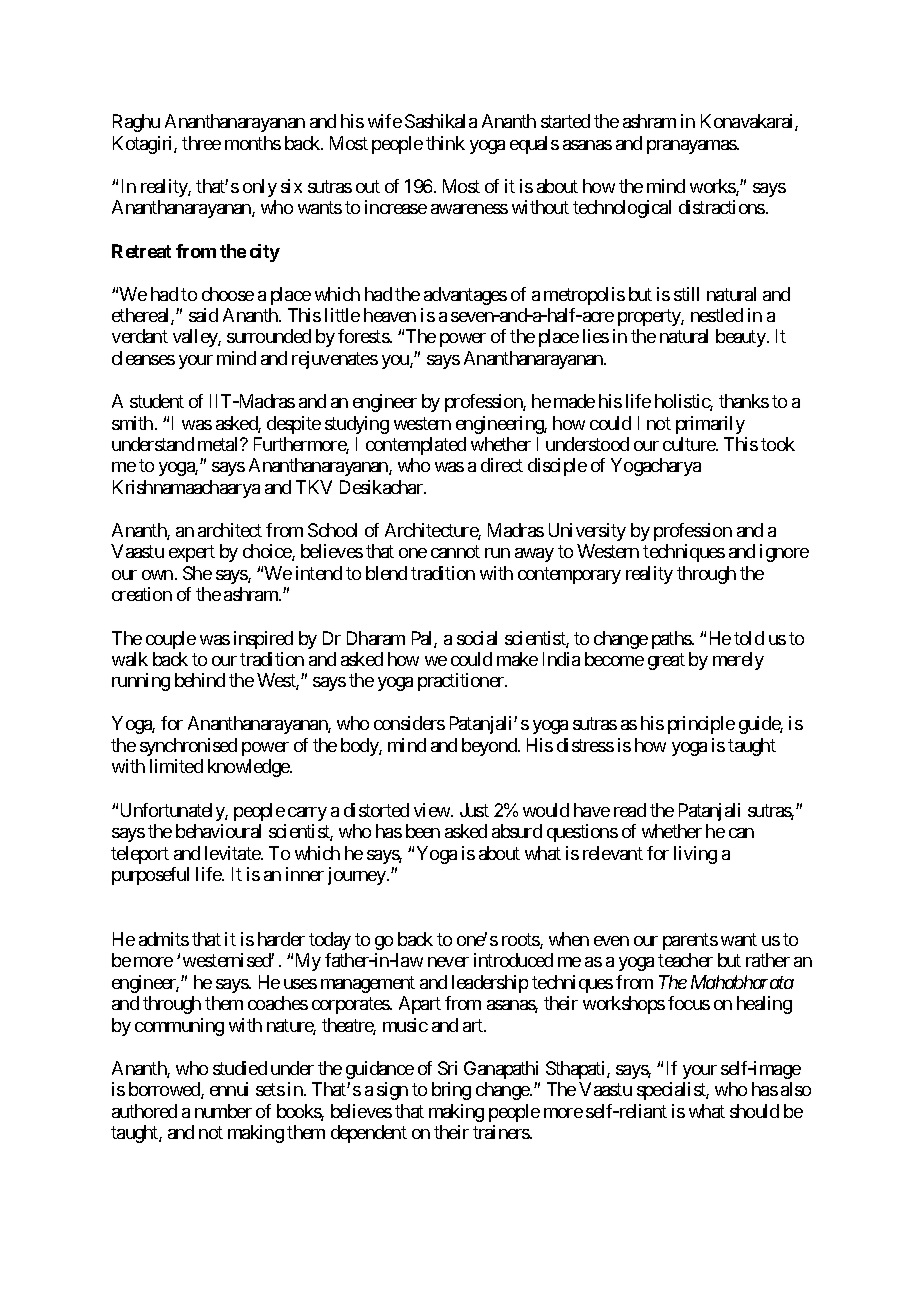 This screenshot has width=924, height=1308. What do you see at coordinates (722, 207) in the screenshot?
I see `distractions` at bounding box center [722, 207].
